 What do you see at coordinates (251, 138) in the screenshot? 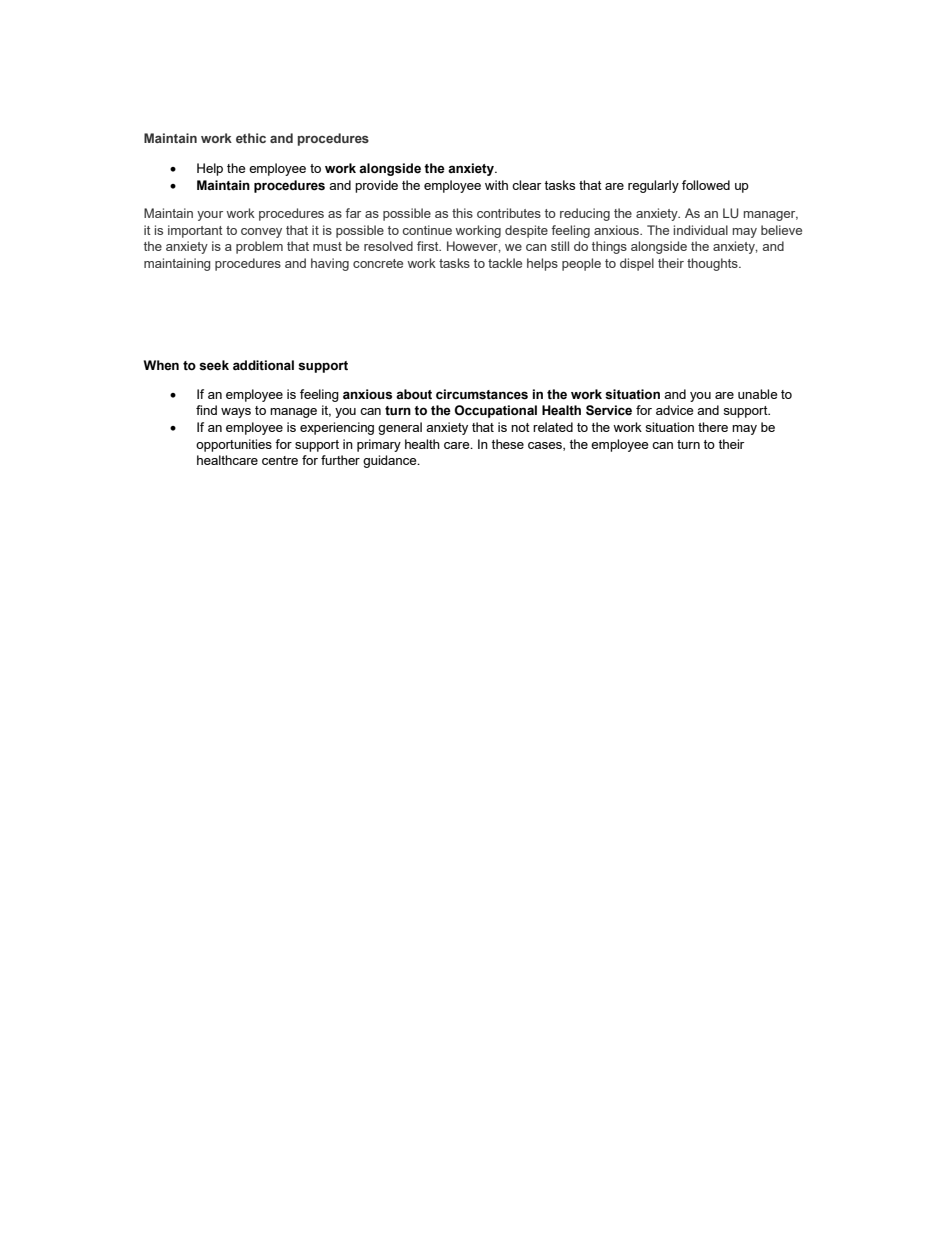
I see `ethic` at bounding box center [251, 138].
